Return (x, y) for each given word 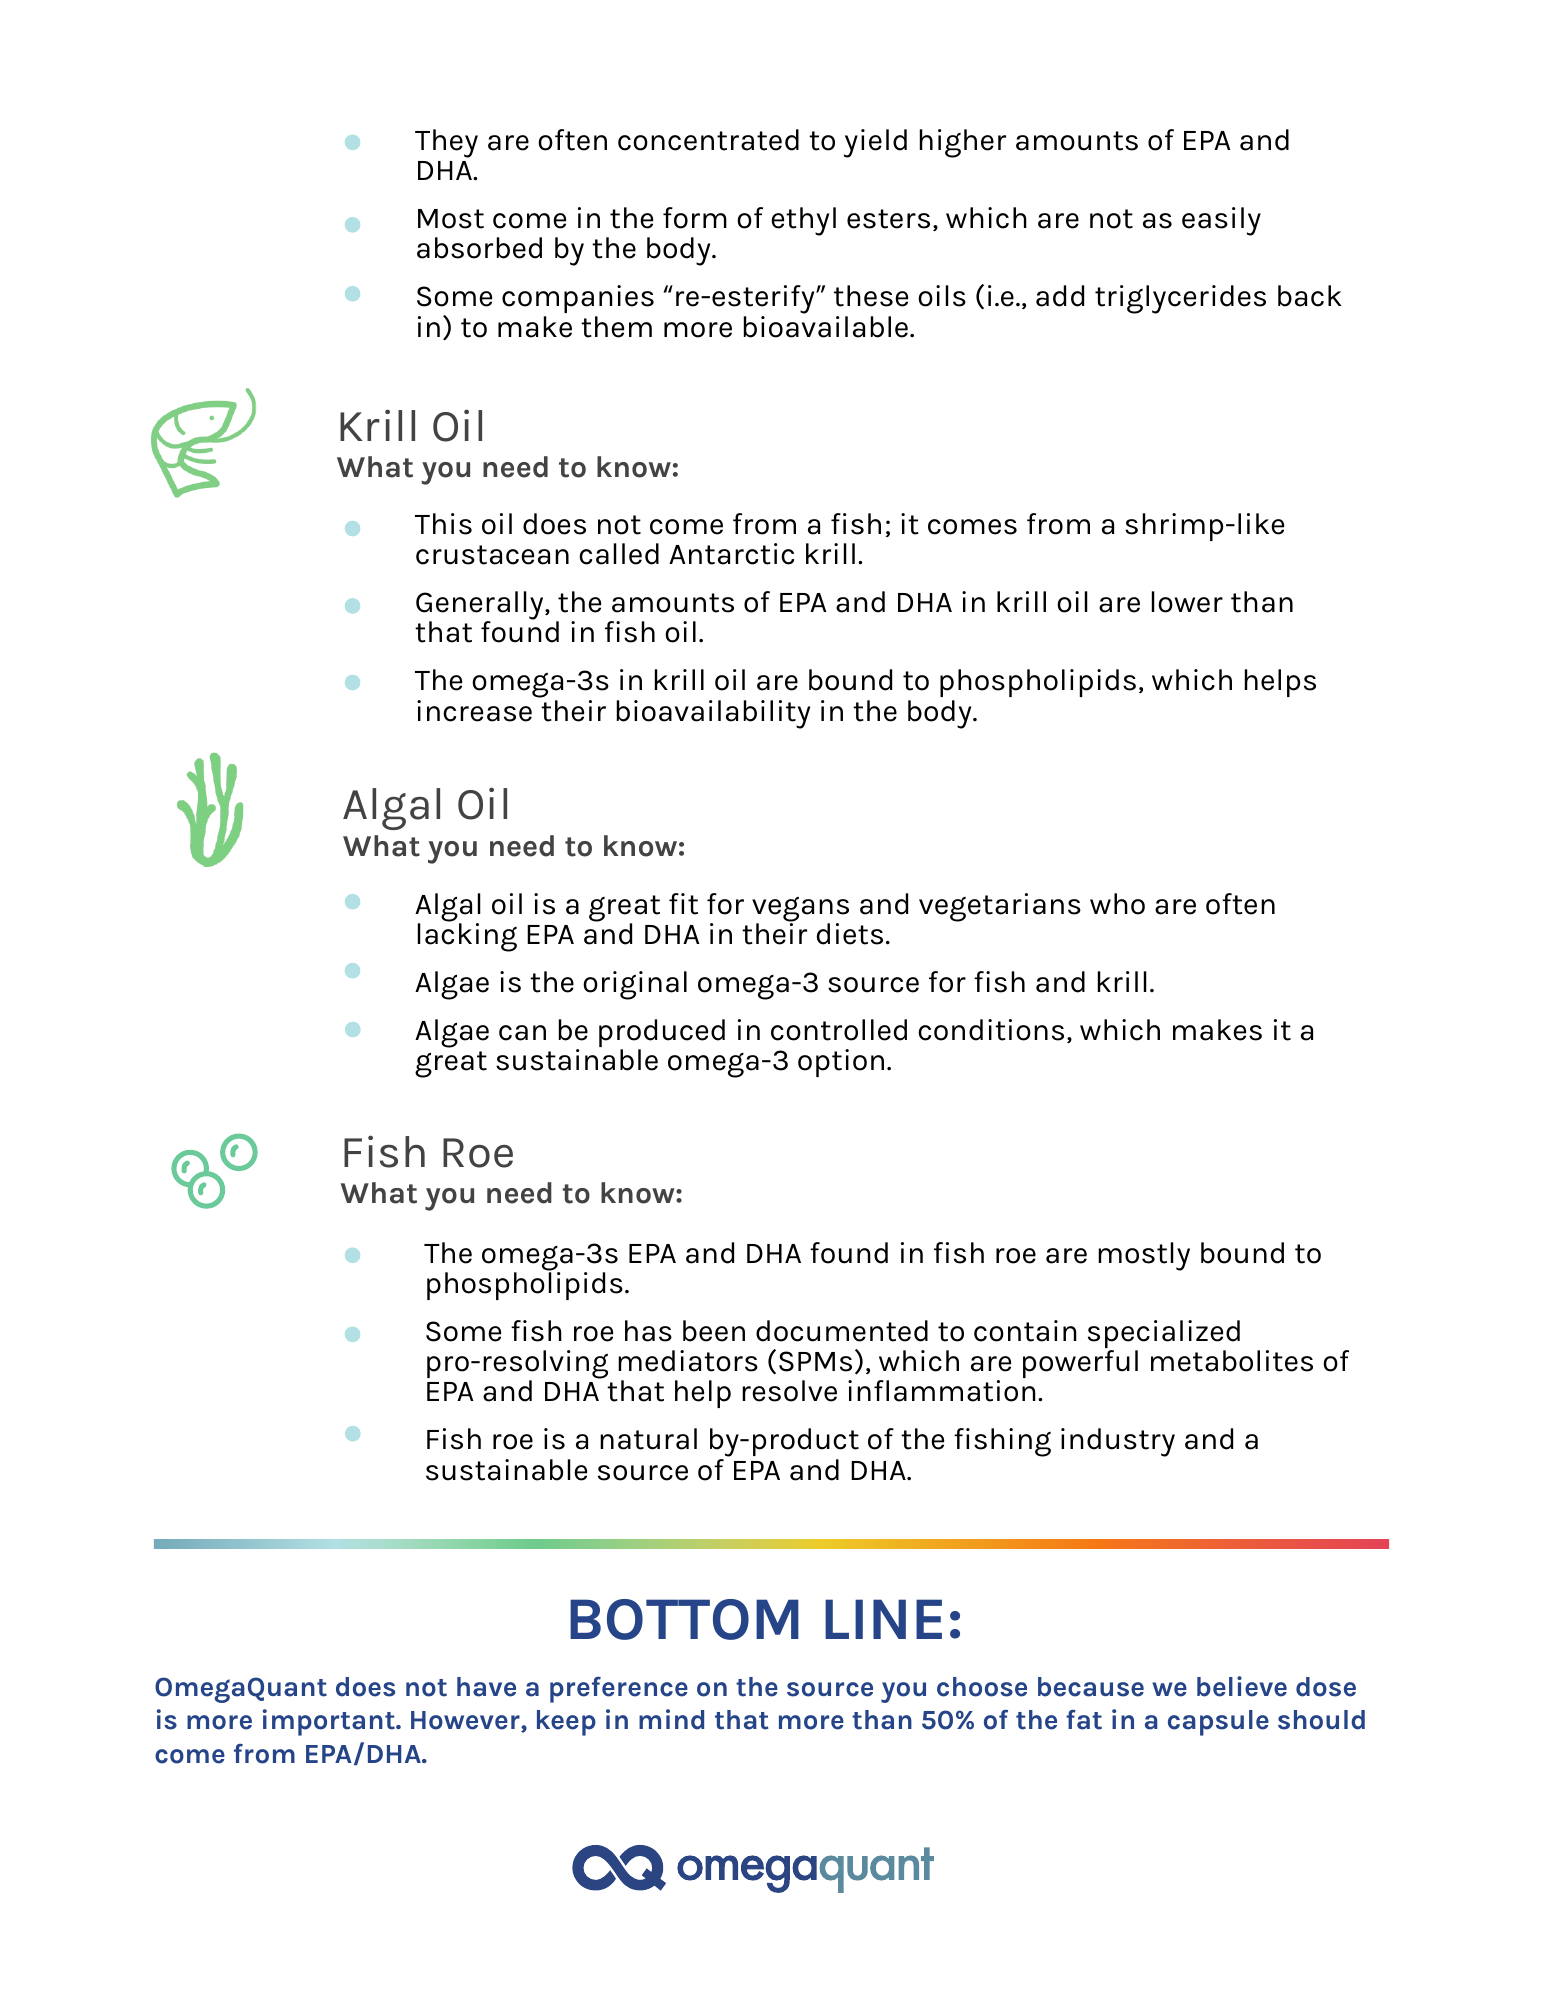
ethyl (803, 221)
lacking (467, 936)
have (486, 1687)
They (446, 143)
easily (1221, 221)
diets (850, 934)
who (1117, 904)
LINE (883, 1619)
